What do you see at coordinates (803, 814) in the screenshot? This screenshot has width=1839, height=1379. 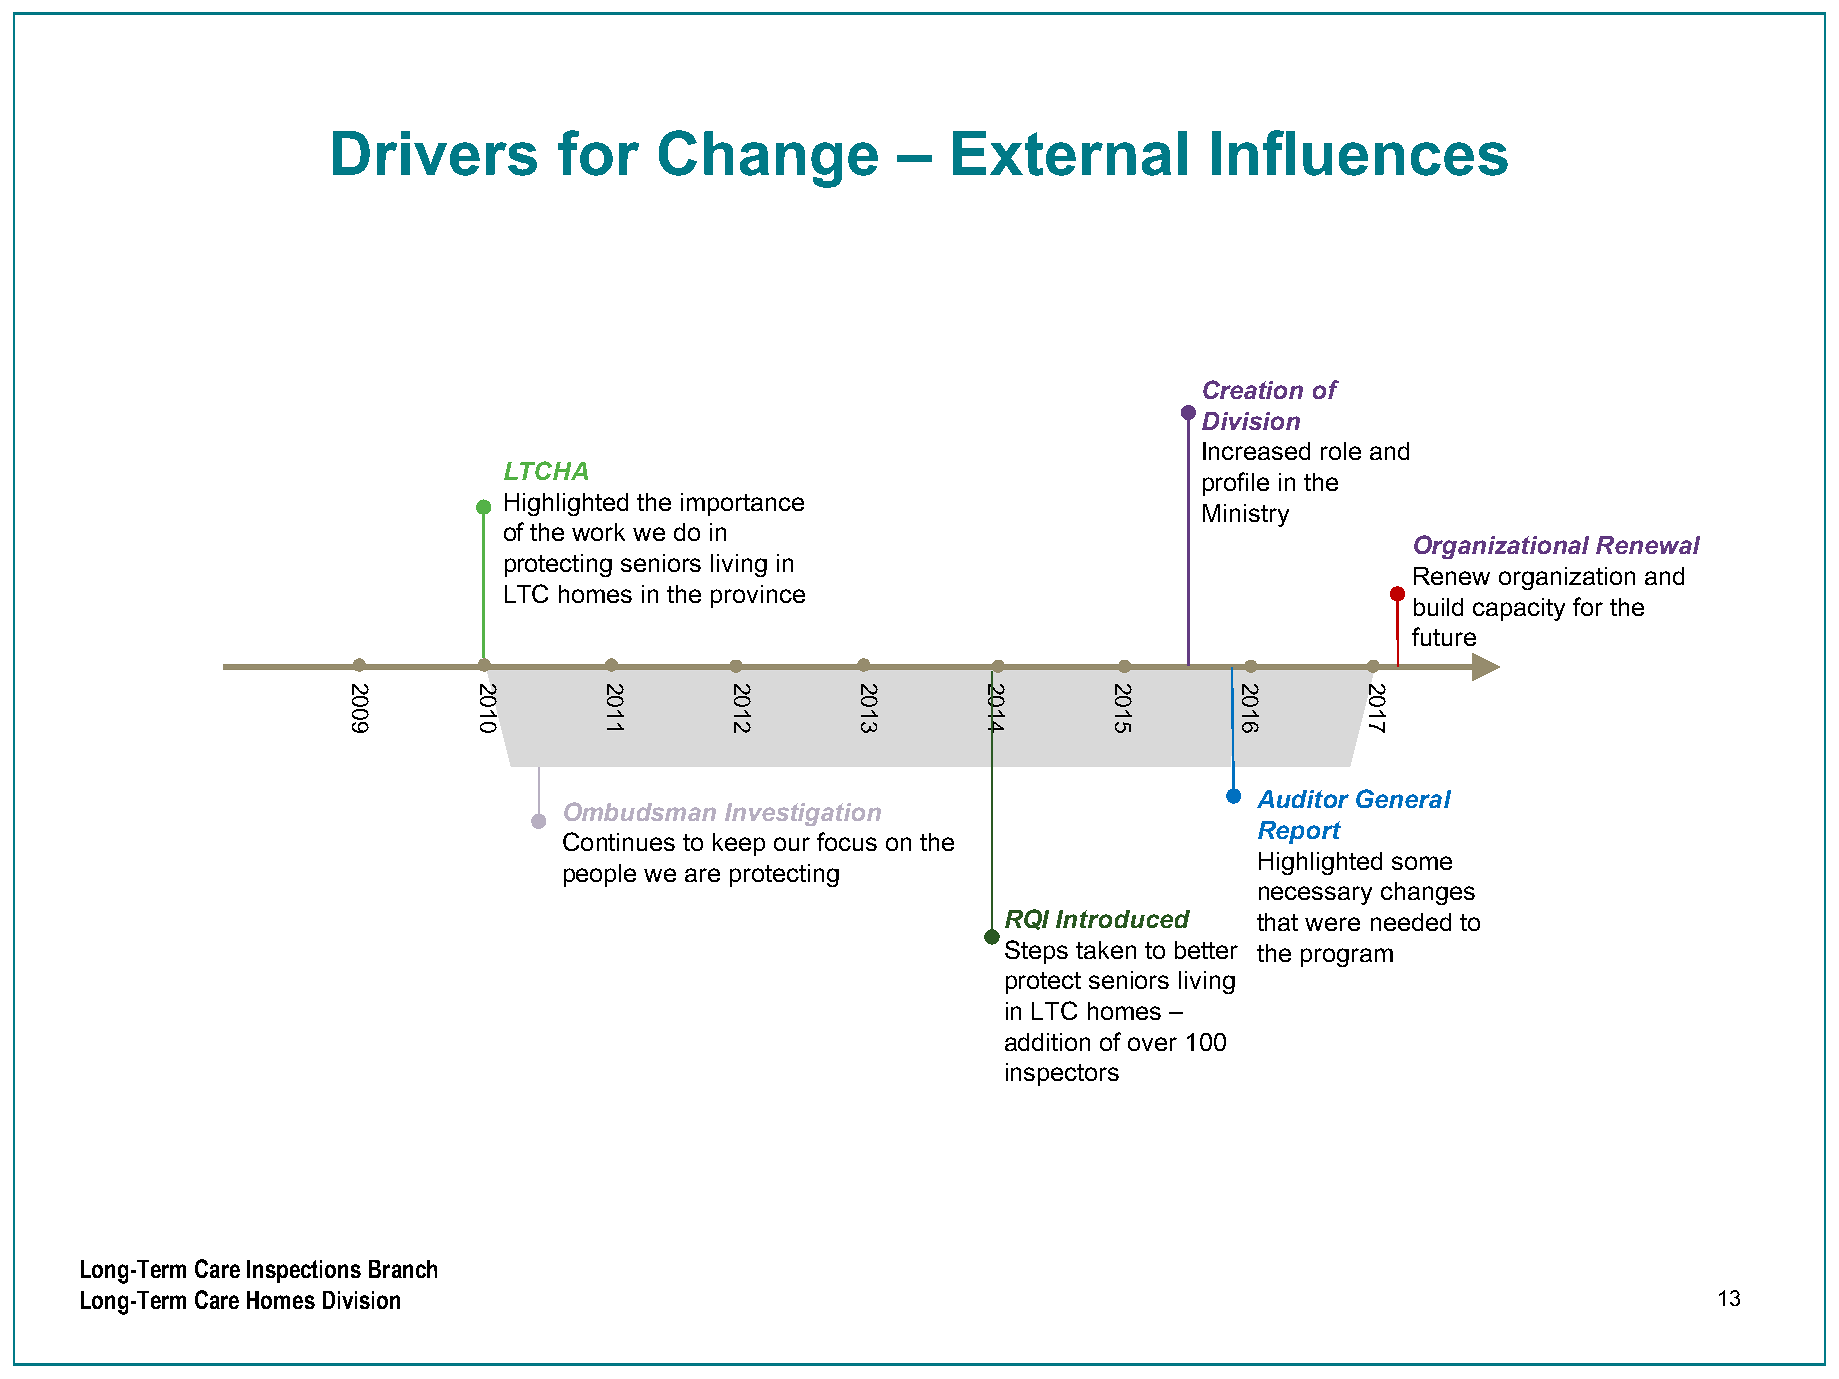 I see `Investigation` at bounding box center [803, 814].
